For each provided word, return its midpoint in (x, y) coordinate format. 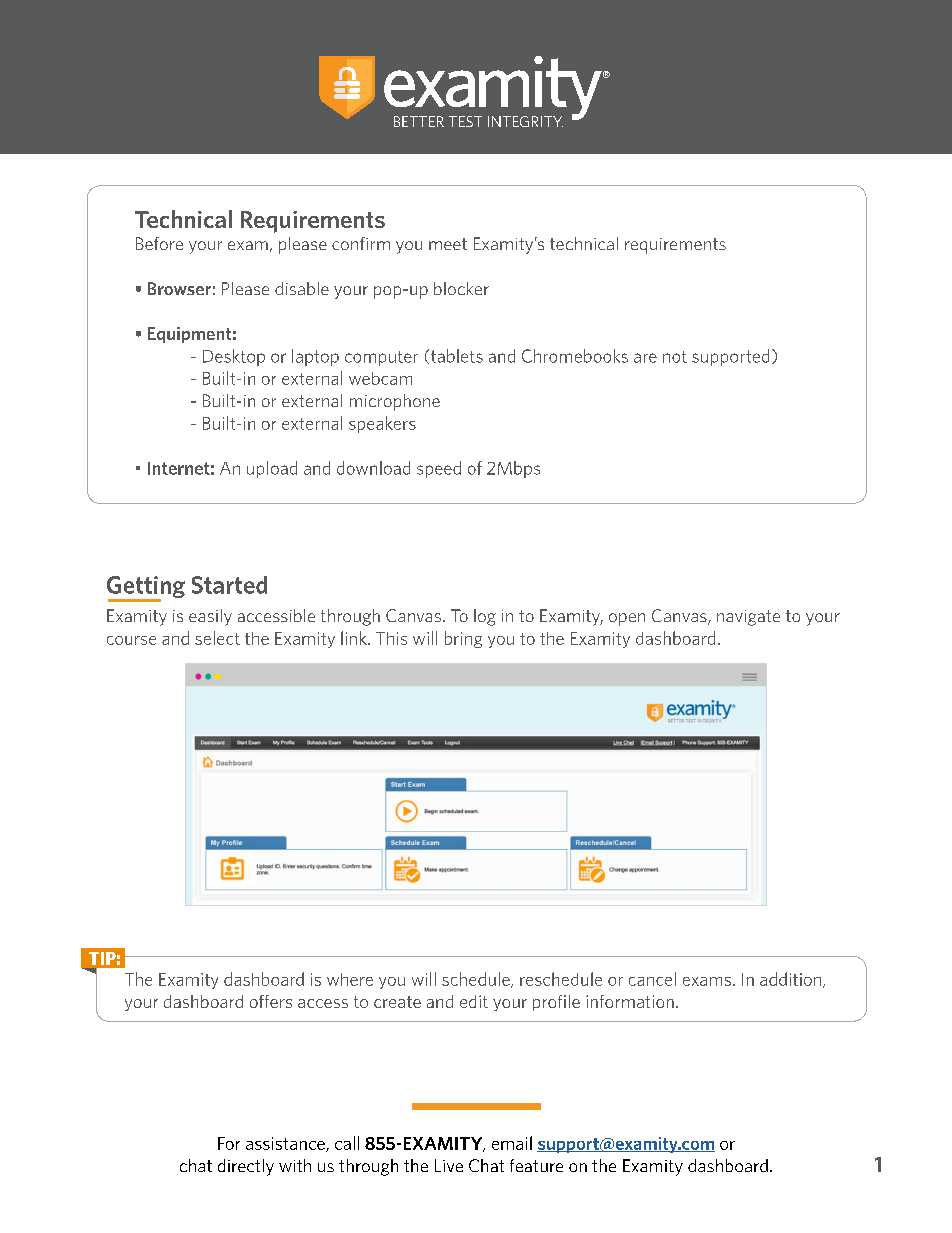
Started (229, 585)
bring (463, 639)
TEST (465, 121)
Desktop (234, 357)
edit (474, 1001)
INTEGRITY (525, 121)
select (217, 638)
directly (246, 1167)
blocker (461, 288)
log (485, 617)
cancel (652, 979)
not (675, 357)
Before (159, 243)
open (627, 619)
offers (271, 1001)
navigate (748, 618)
